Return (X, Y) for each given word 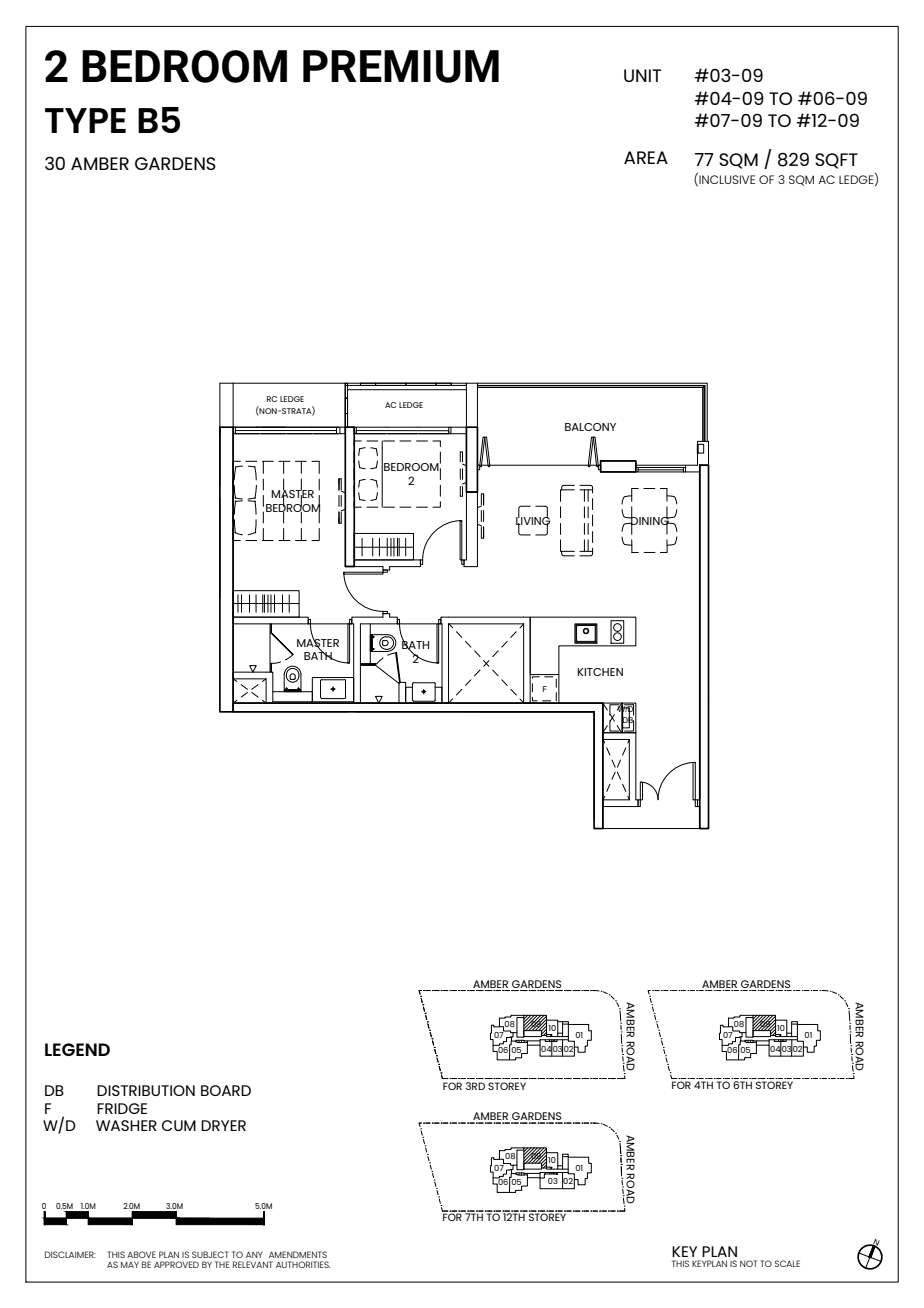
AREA (646, 157)
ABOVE (141, 1254)
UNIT (642, 75)
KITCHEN (600, 672)
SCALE (787, 1263)
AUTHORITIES (303, 1264)
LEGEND (77, 1049)
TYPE (85, 120)
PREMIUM (401, 66)
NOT (748, 1263)
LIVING (533, 520)
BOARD (226, 1090)
